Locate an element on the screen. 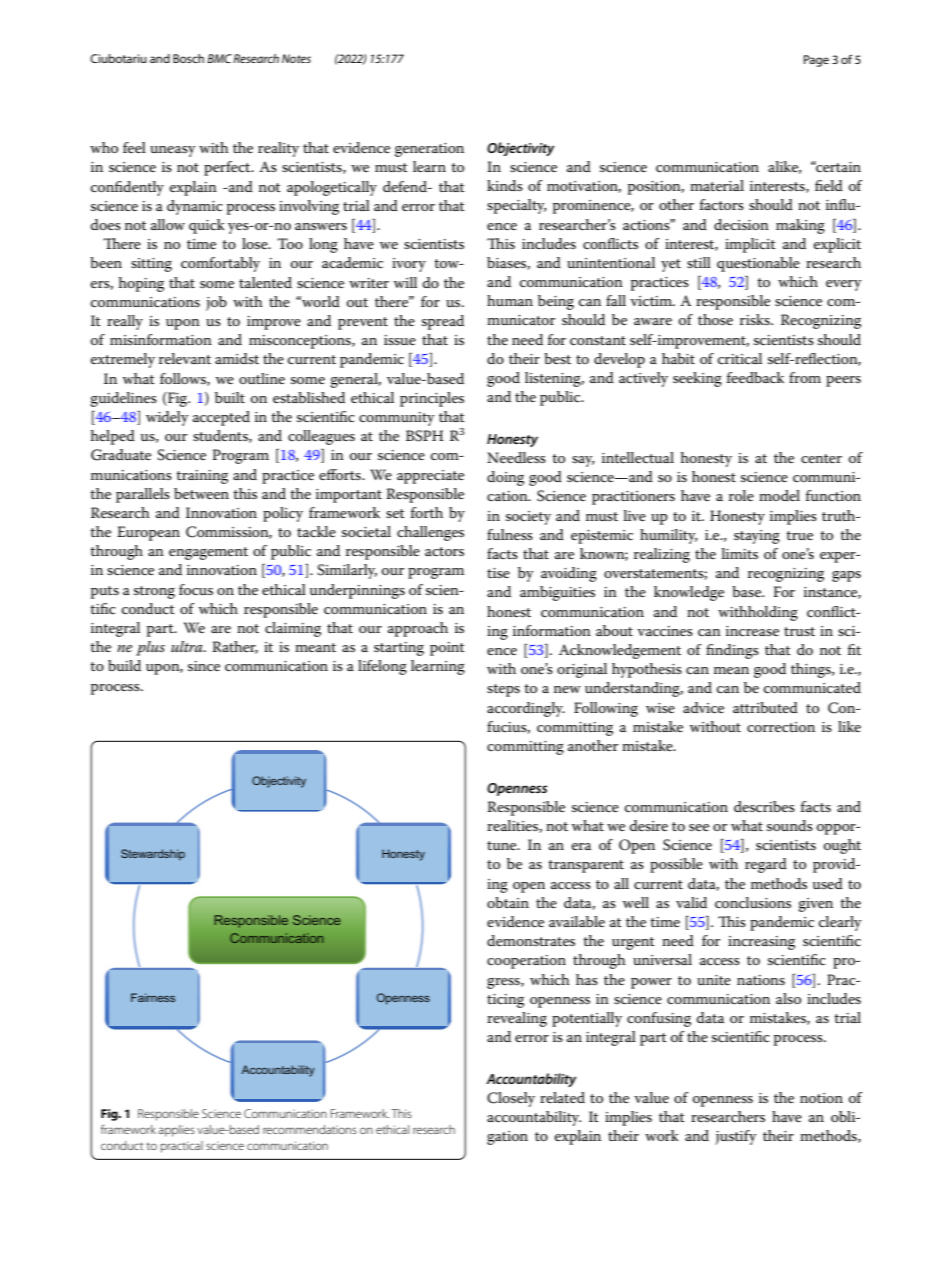 The image size is (952, 1265). human is located at coordinates (510, 300).
